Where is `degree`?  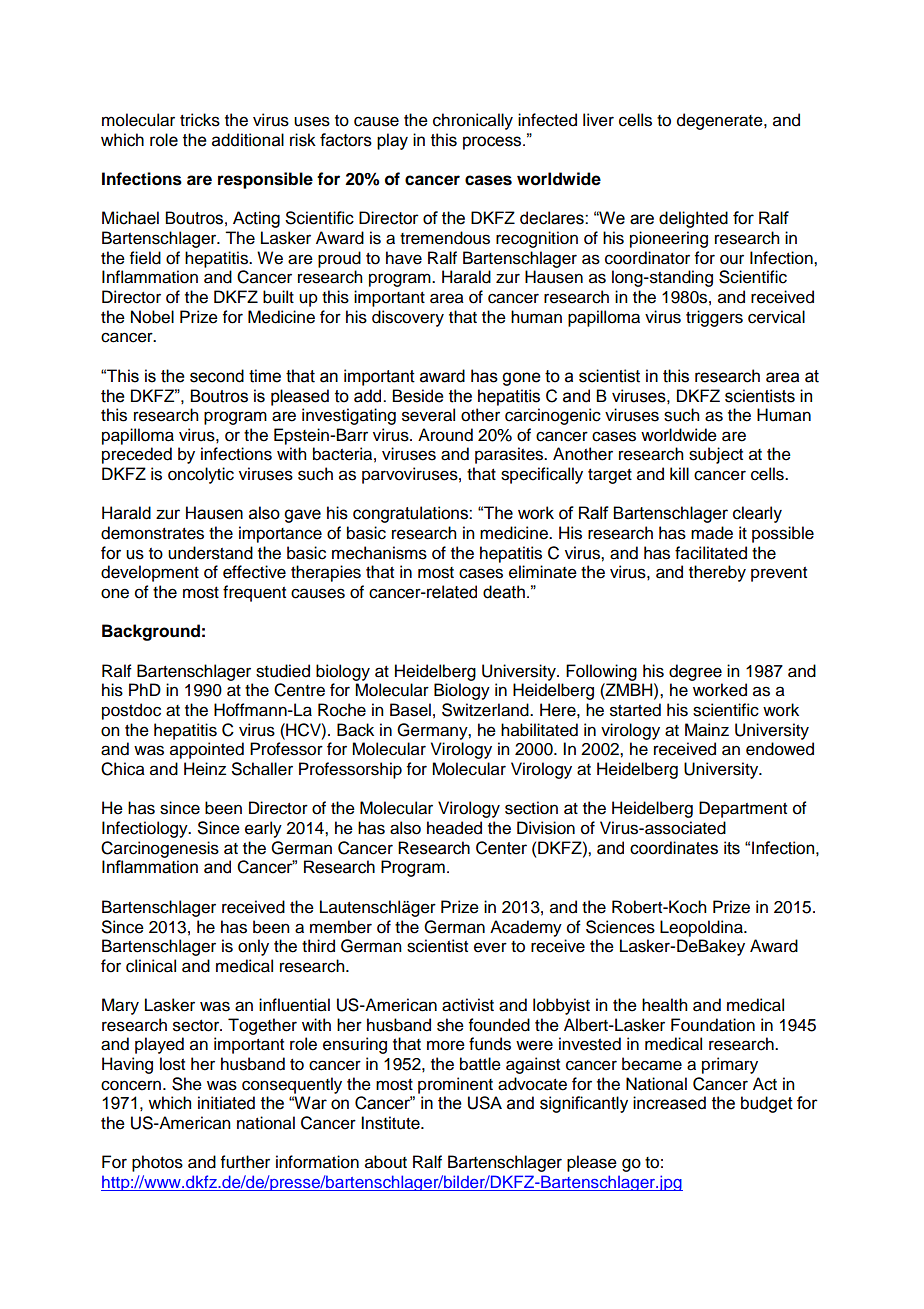 degree is located at coordinates (695, 672).
